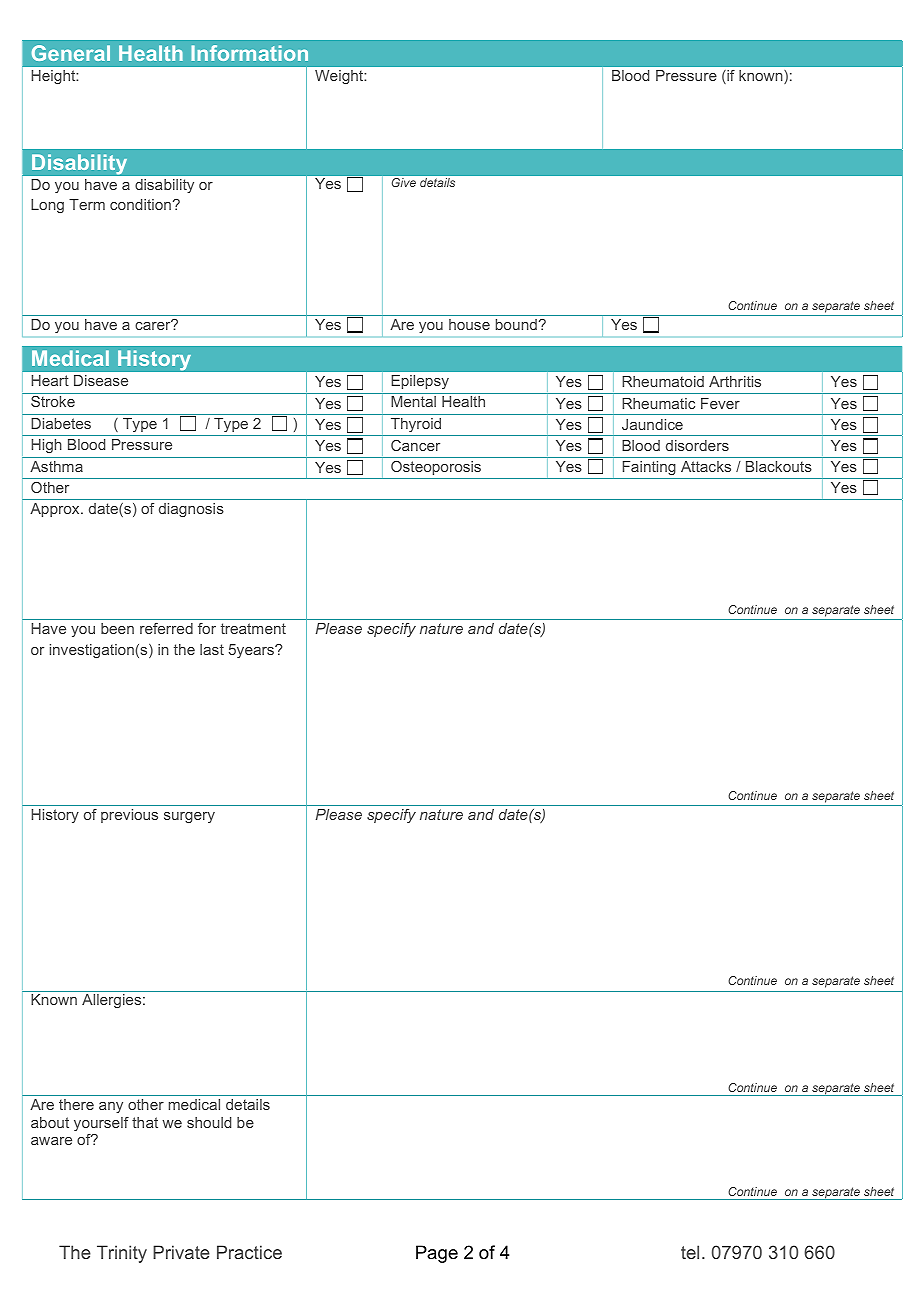 The image size is (924, 1308). I want to click on treatment, so click(253, 628).
